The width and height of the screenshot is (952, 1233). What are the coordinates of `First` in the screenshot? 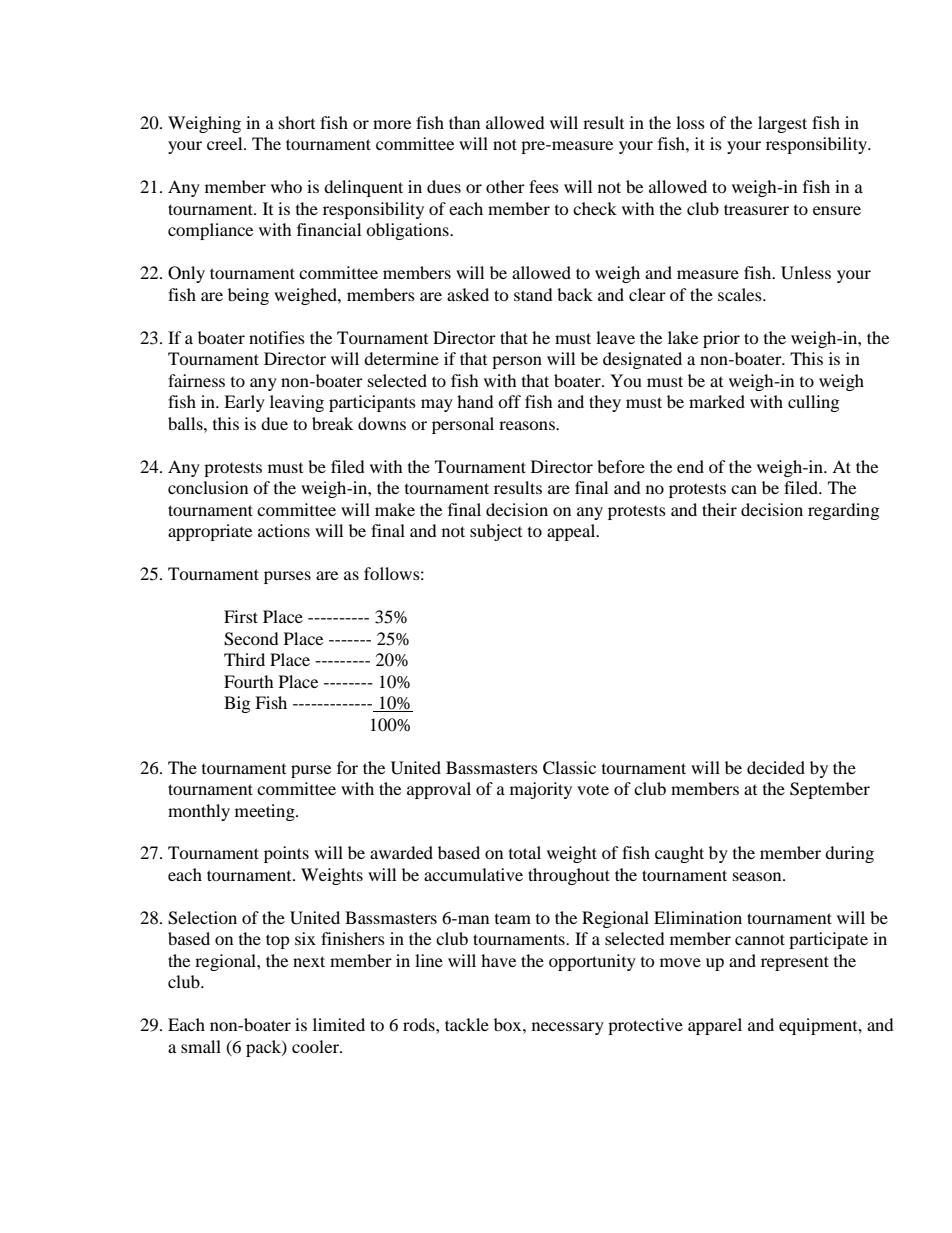 It's located at (241, 616).
